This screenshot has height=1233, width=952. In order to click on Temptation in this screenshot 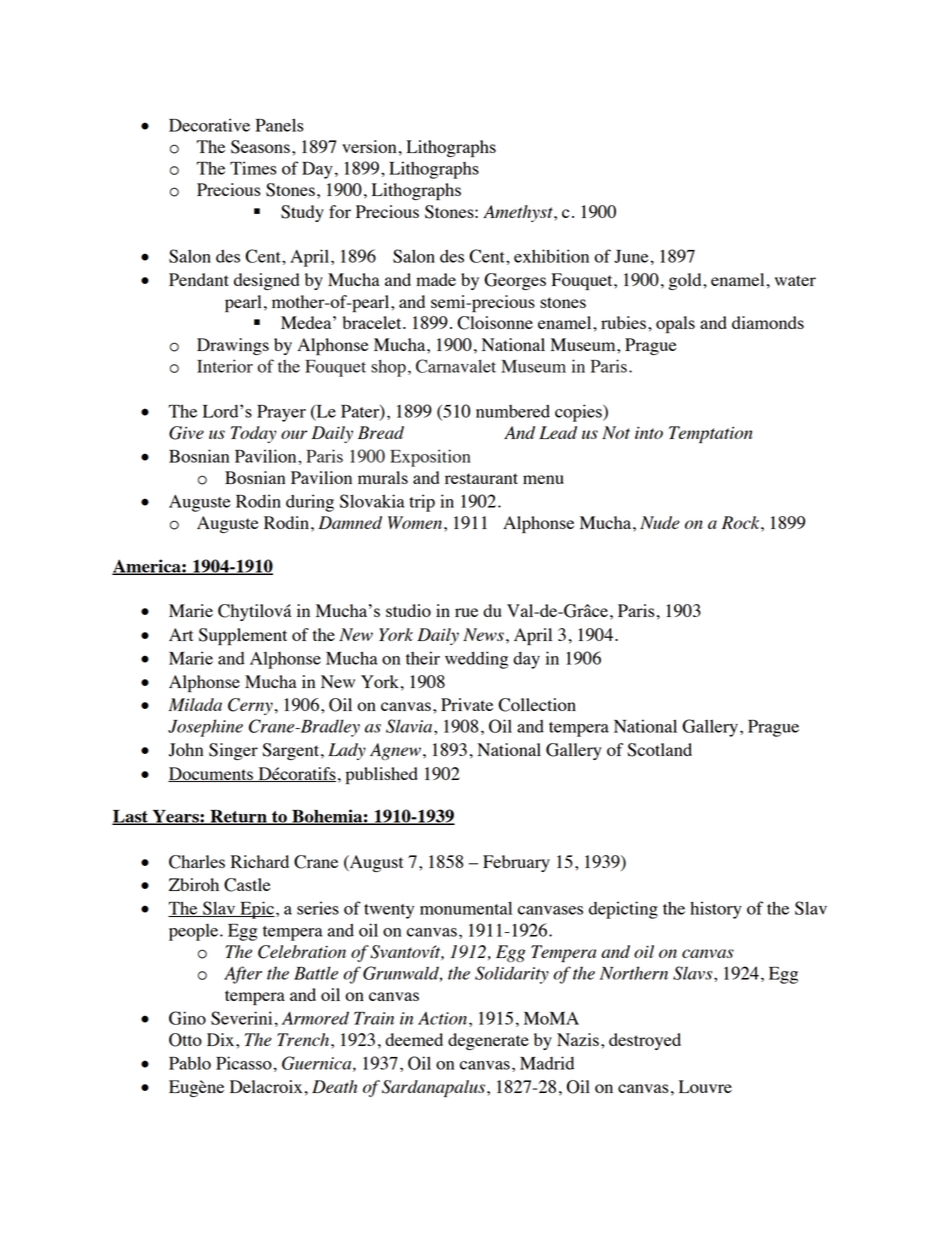, I will do `click(711, 434)`.
